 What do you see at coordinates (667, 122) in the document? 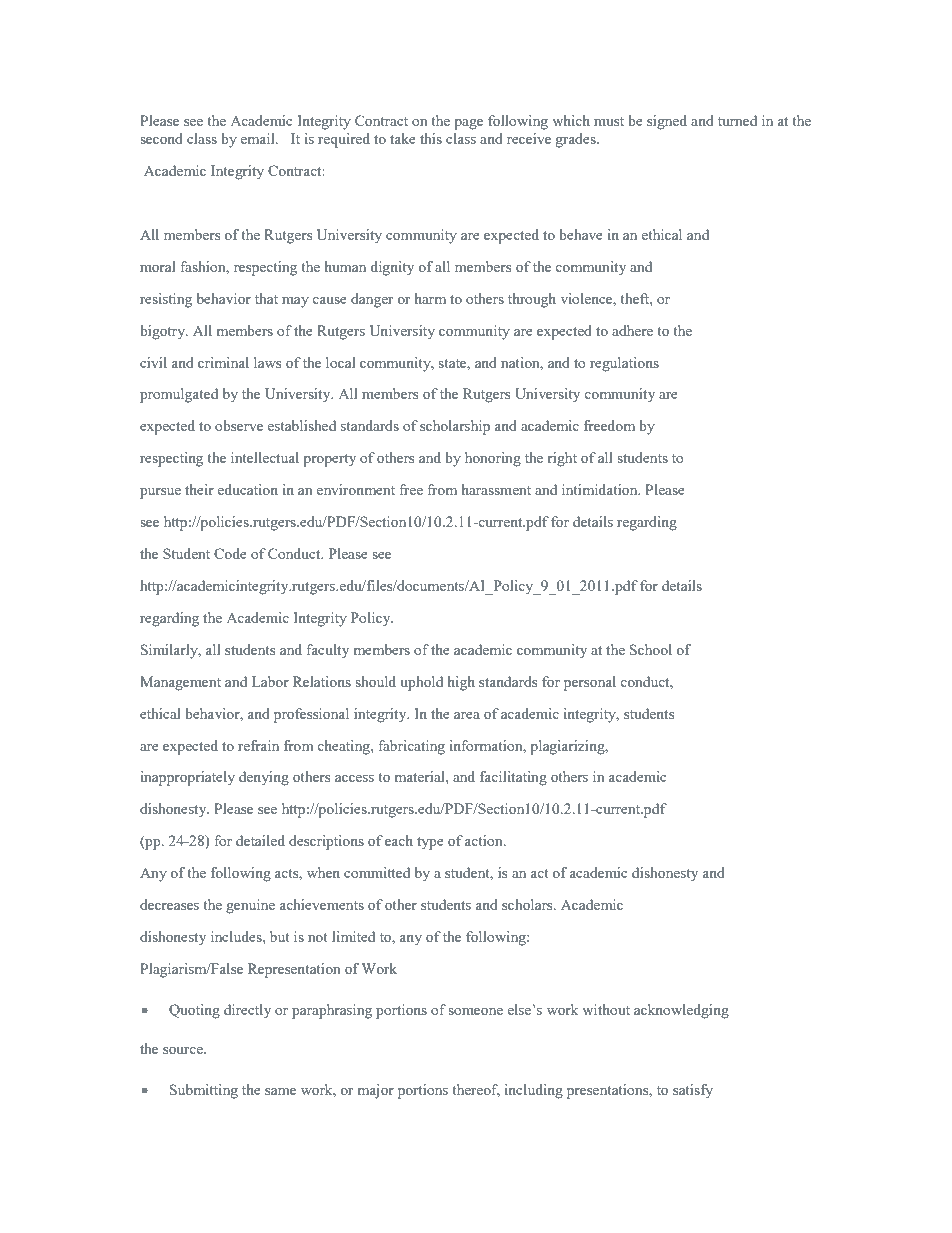
I see `signed` at bounding box center [667, 122].
